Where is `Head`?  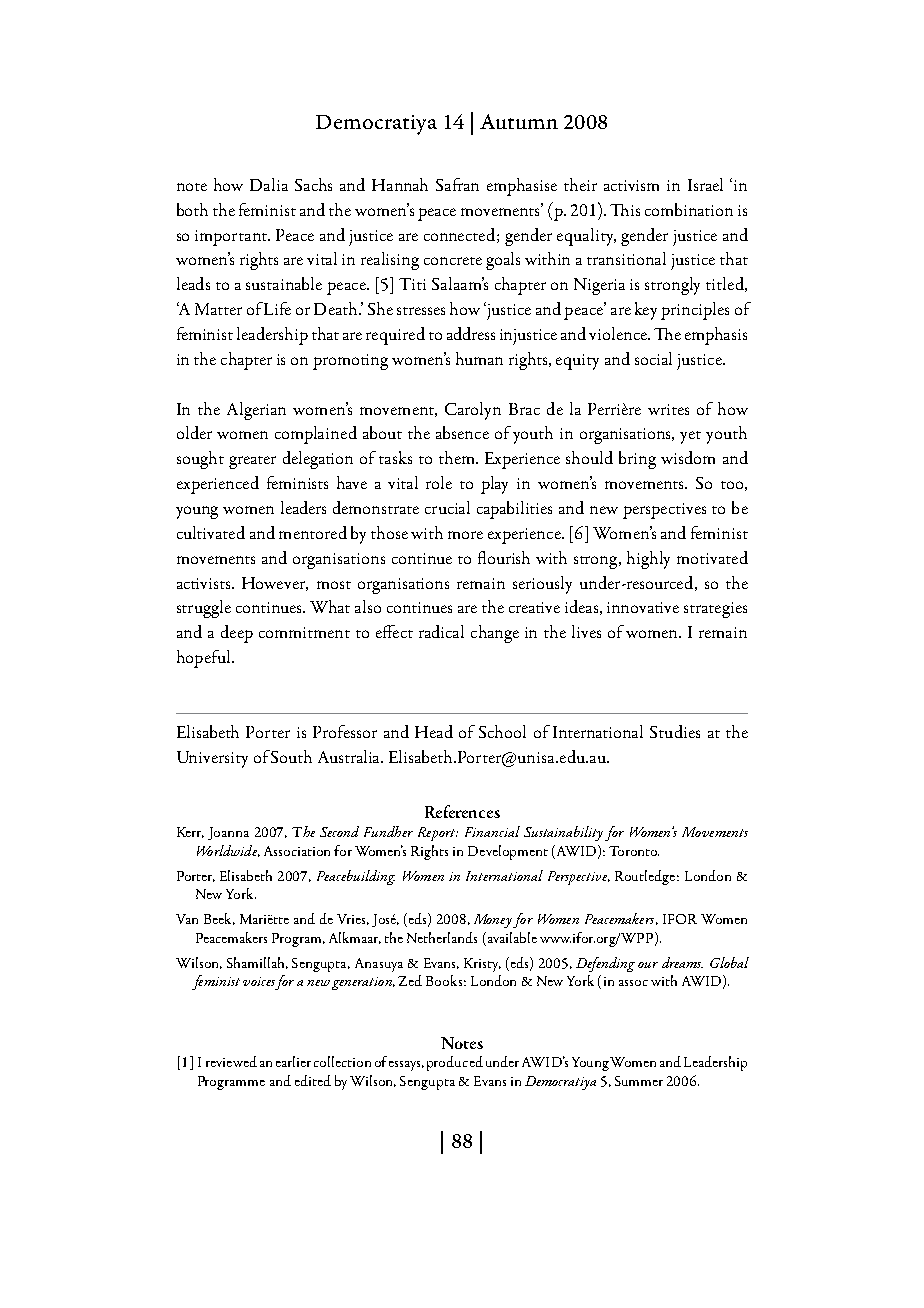
Head is located at coordinates (434, 731).
